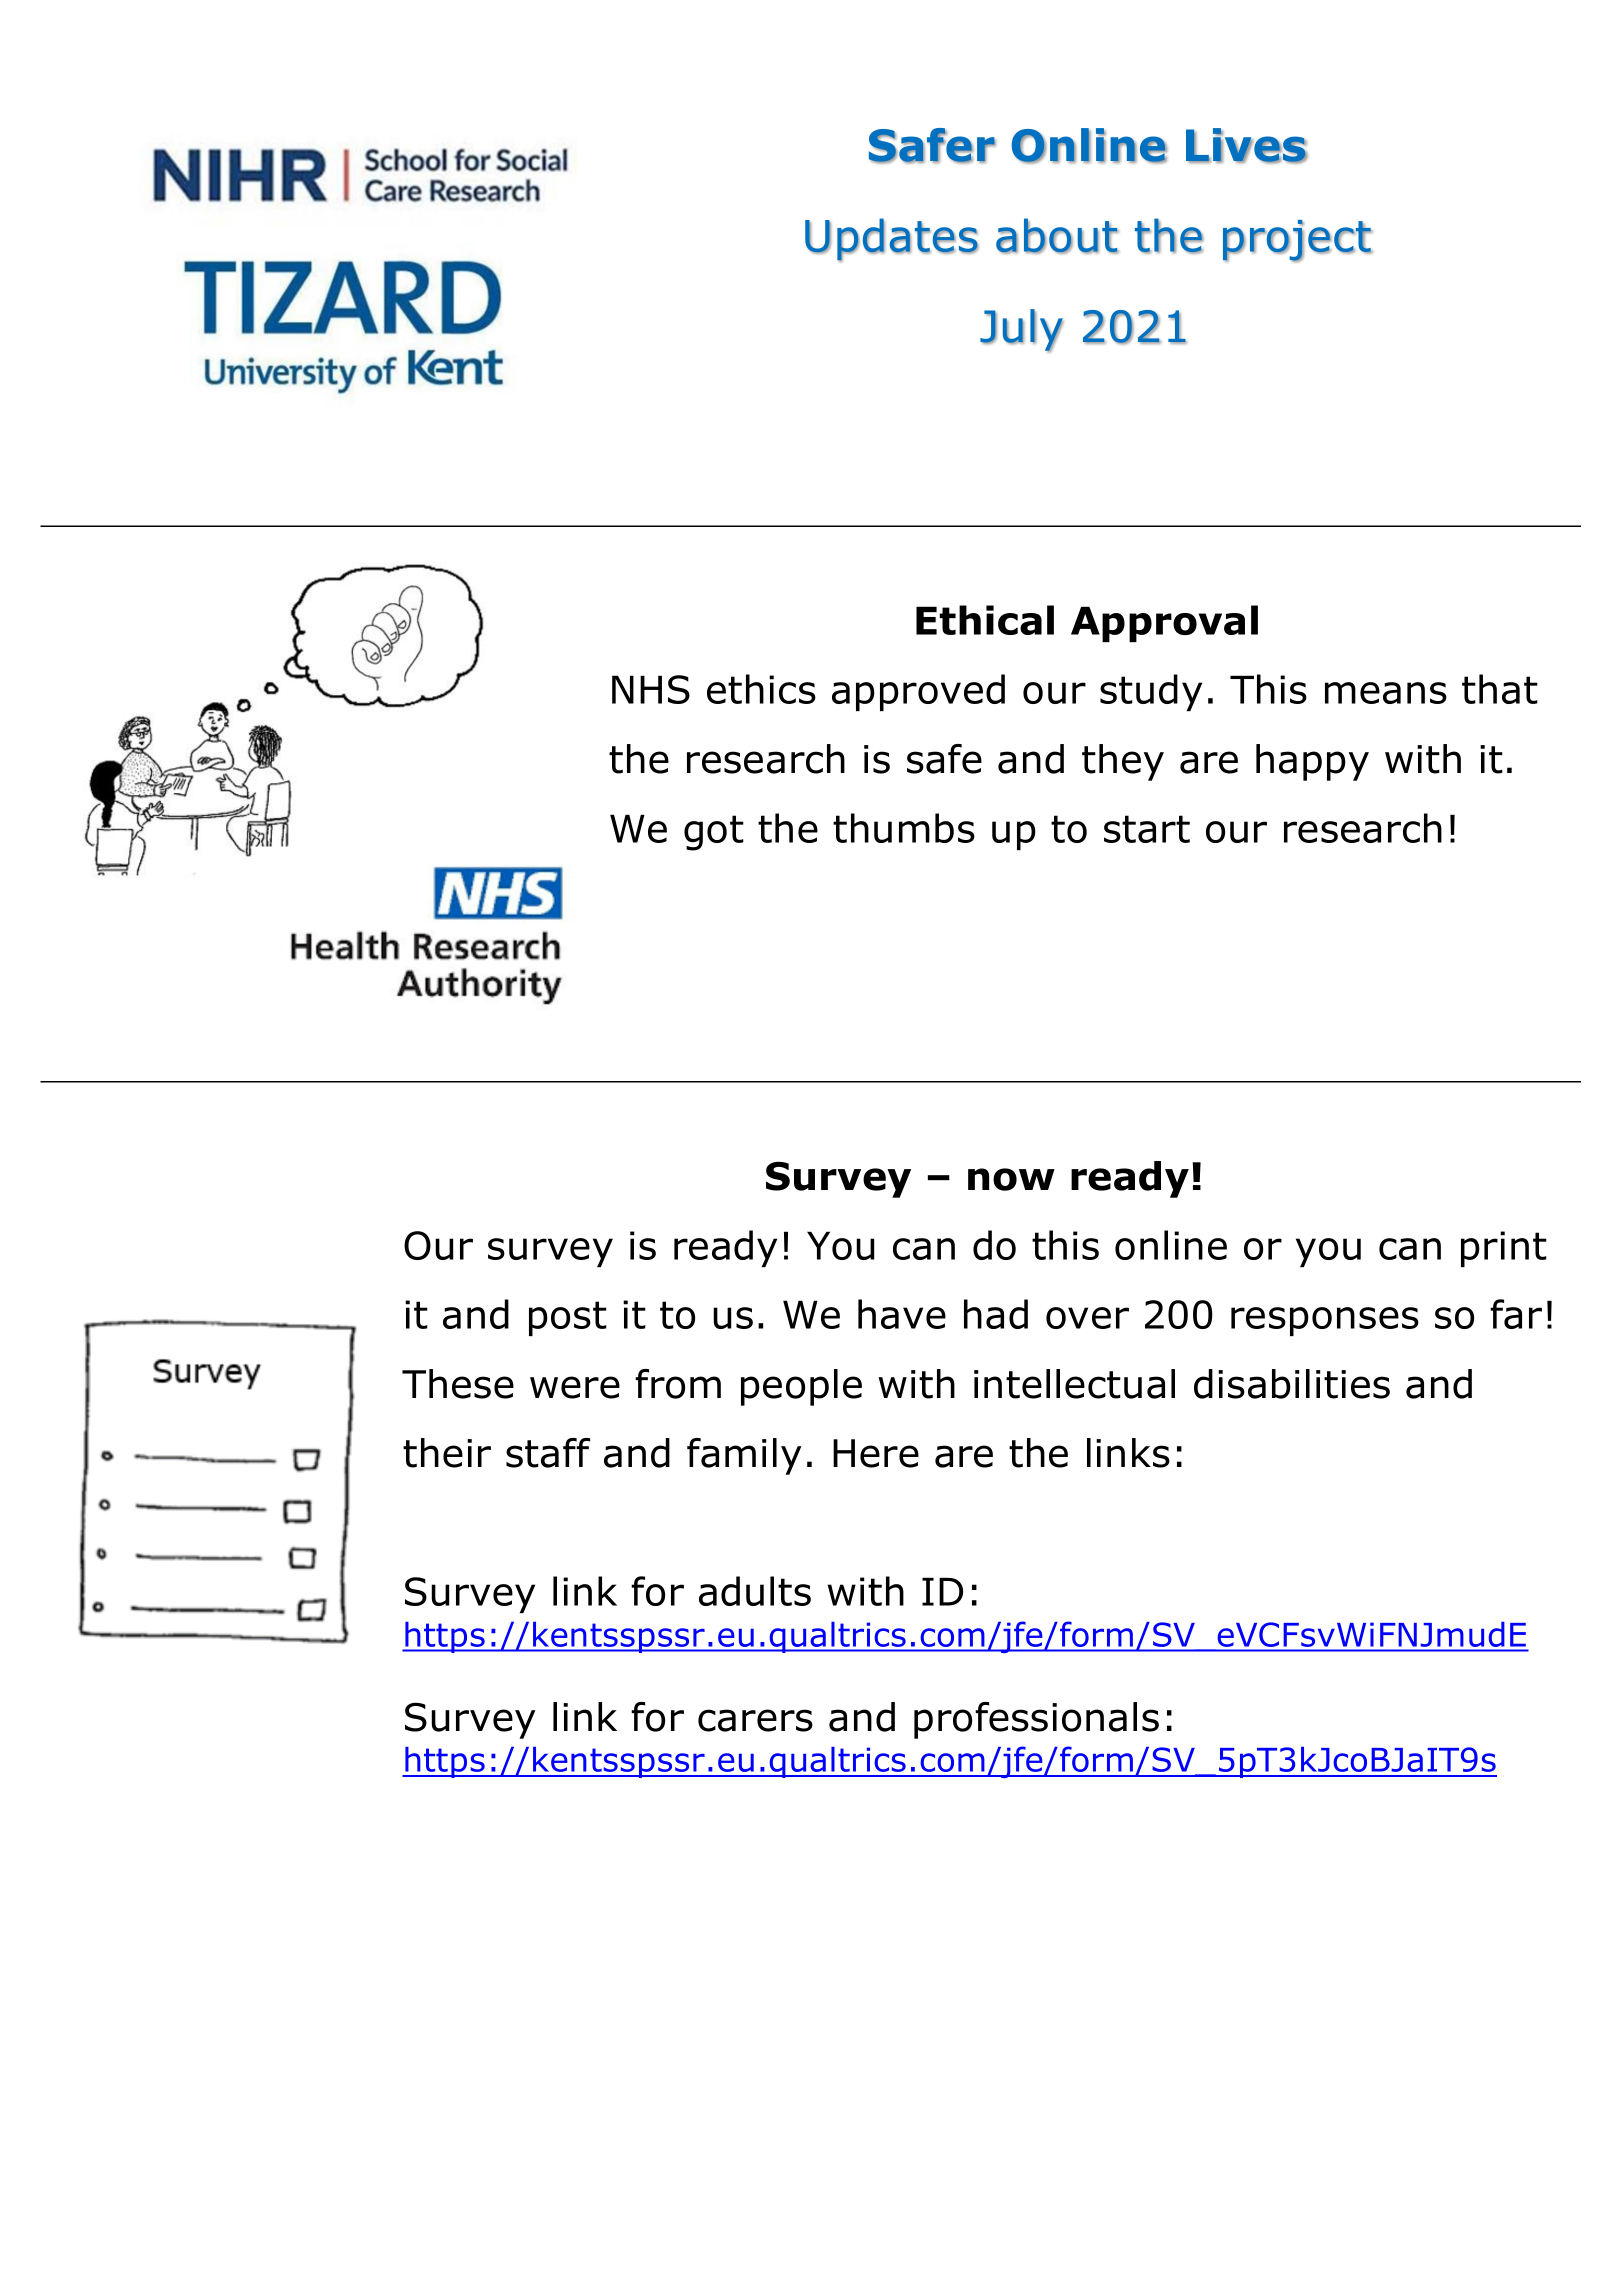  I want to click on thumbs, so click(904, 828).
